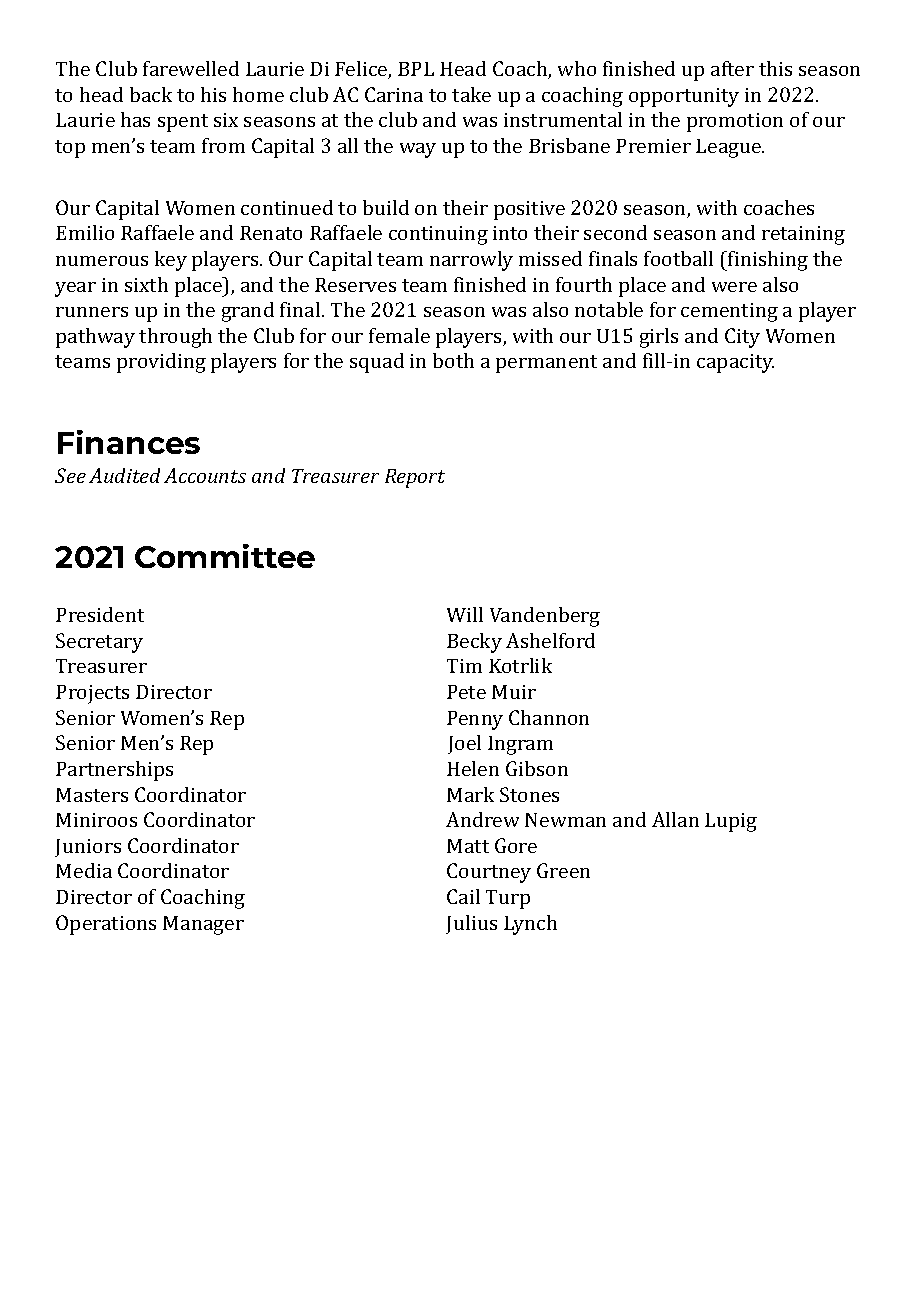 The width and height of the screenshot is (924, 1307). I want to click on Allan, so click(675, 819).
